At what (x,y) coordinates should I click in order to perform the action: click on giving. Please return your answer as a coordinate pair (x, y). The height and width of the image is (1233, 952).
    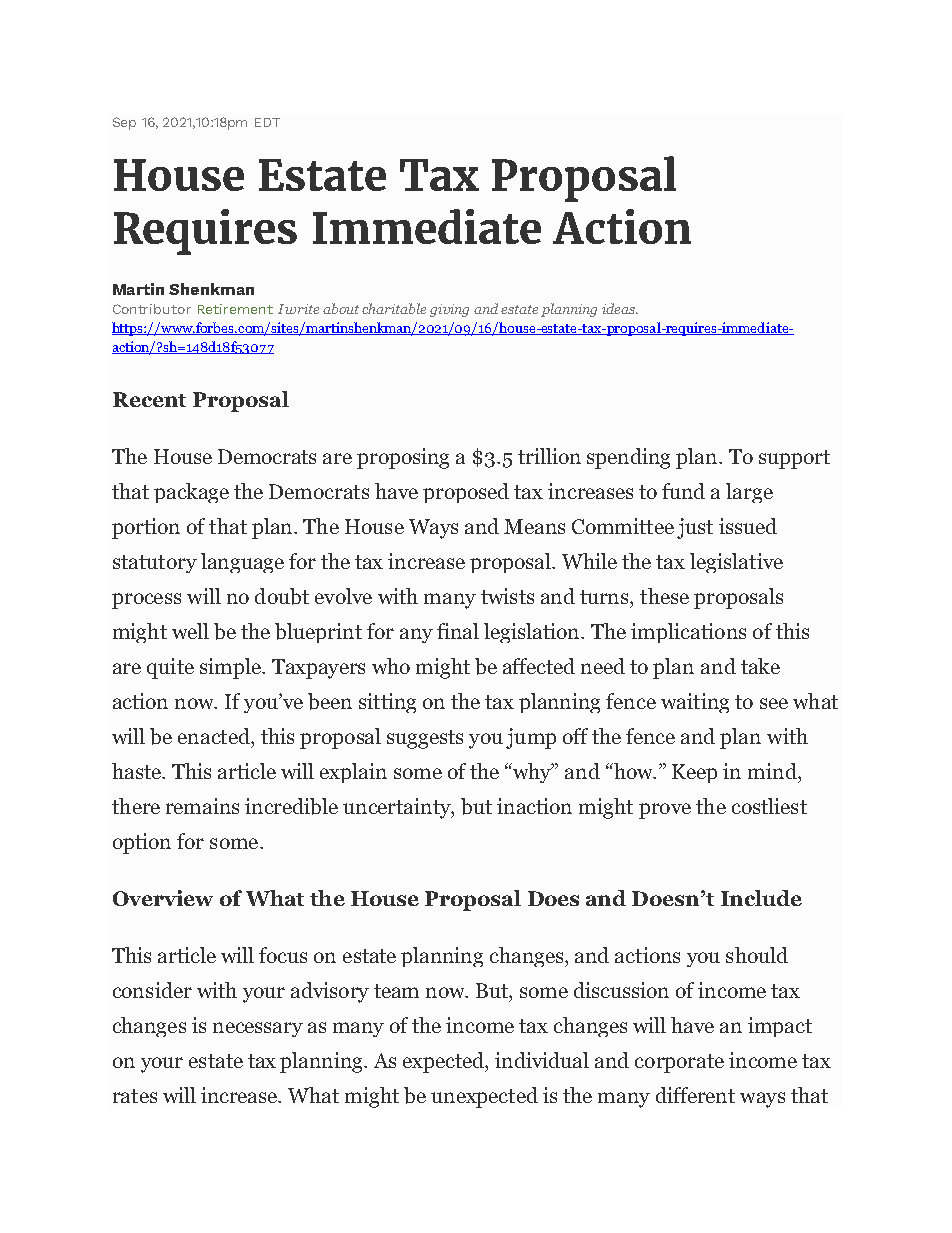
    Looking at the image, I should click on (449, 310).
